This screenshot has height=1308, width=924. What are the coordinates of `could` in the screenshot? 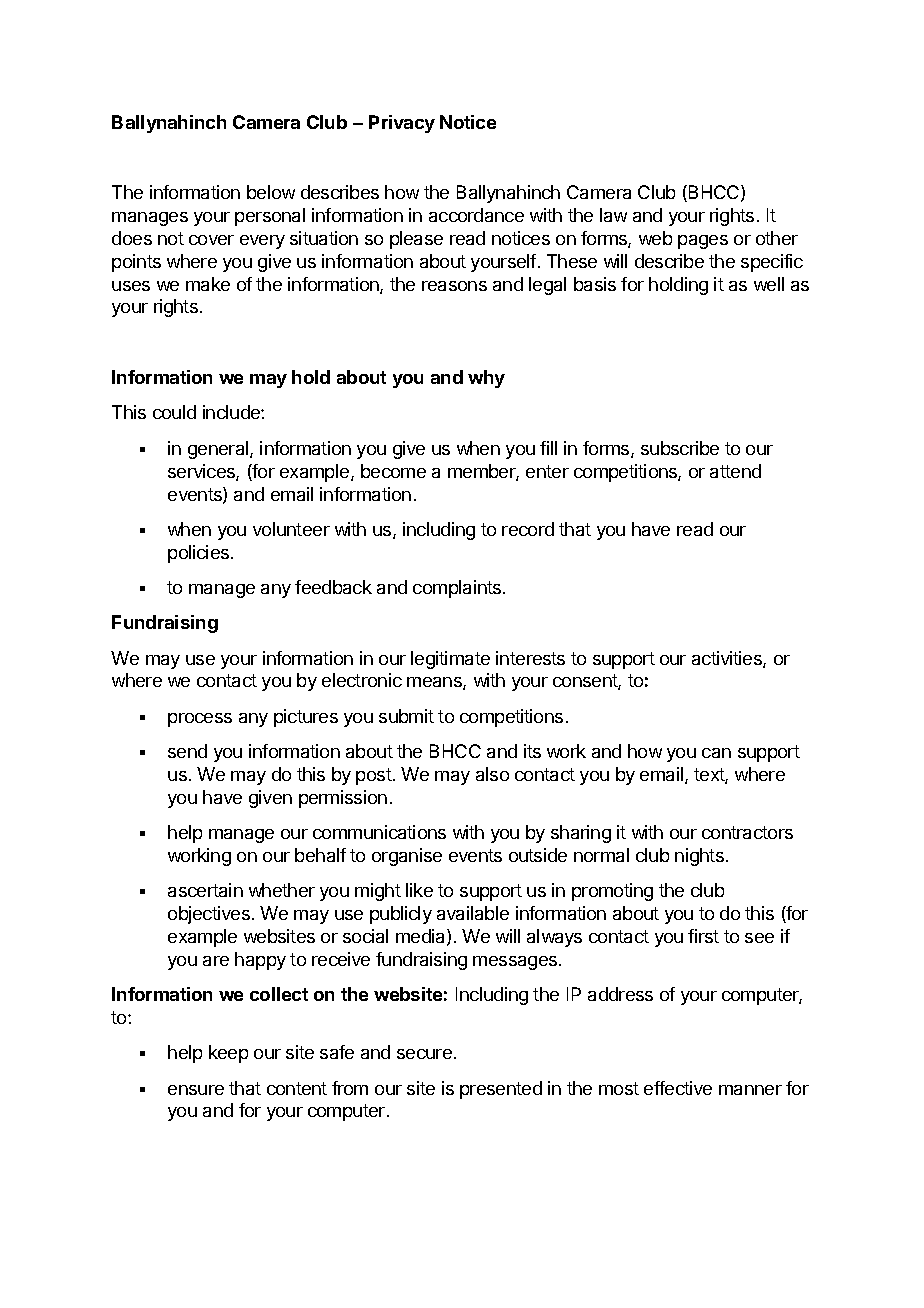 It's located at (174, 412).
